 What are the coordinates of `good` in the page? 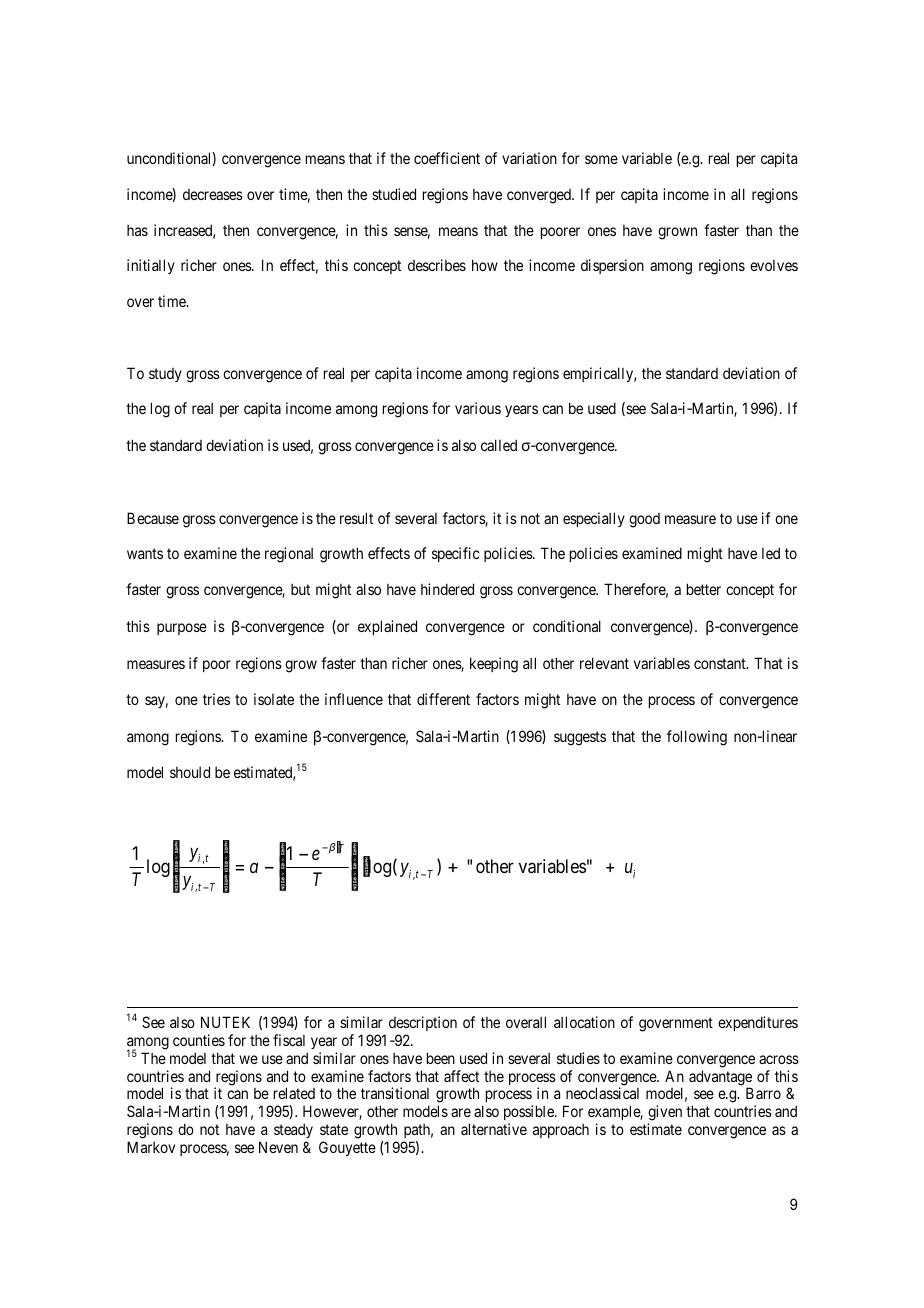 It's located at (644, 520).
